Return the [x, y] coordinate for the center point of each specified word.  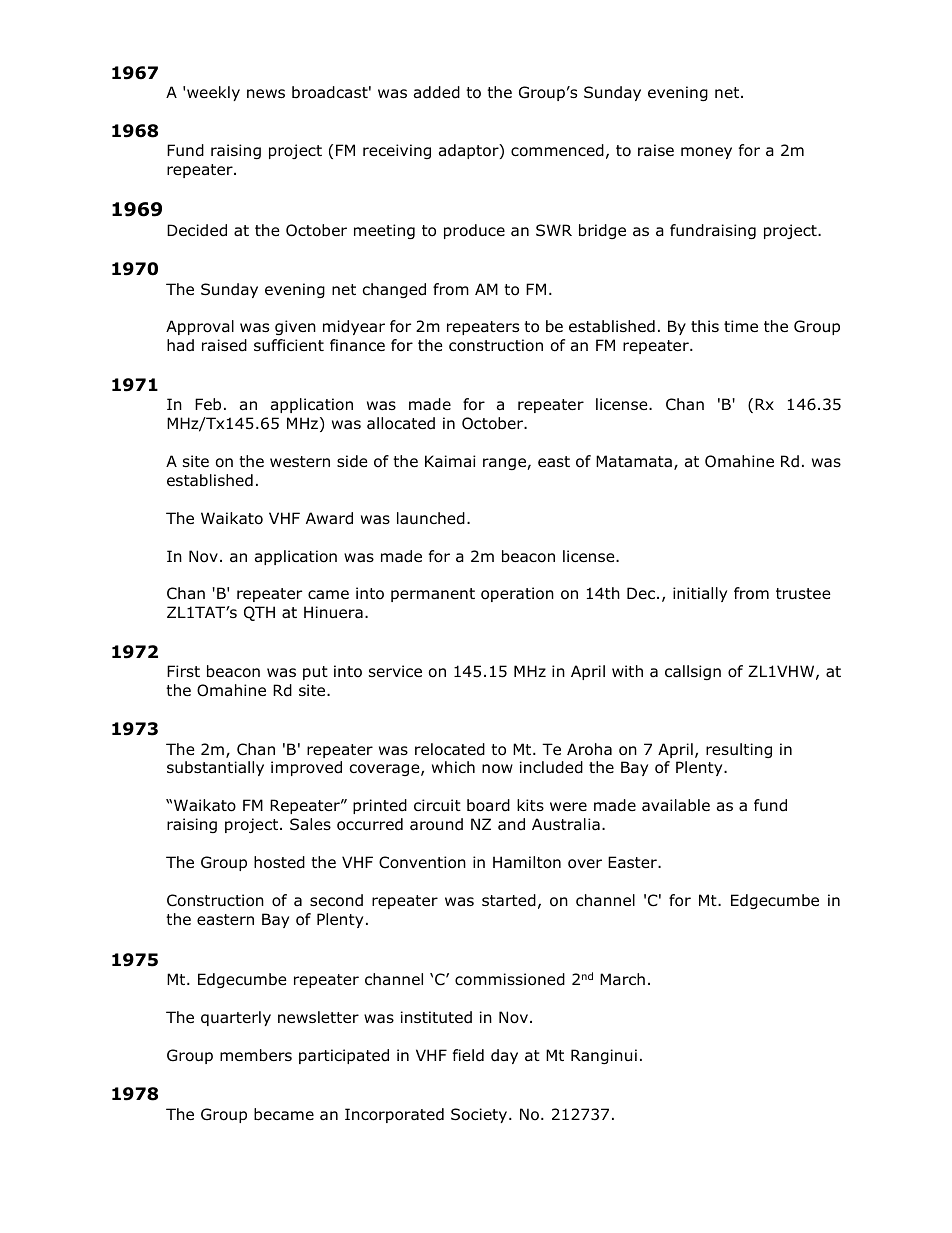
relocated [450, 749]
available [676, 805]
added [437, 92]
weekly [213, 93]
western [300, 461]
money [706, 153]
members [256, 1055]
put [315, 673]
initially [700, 594]
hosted [279, 862]
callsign [693, 672]
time [741, 326]
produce [474, 231]
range [505, 464]
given [295, 327]
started [509, 900]
